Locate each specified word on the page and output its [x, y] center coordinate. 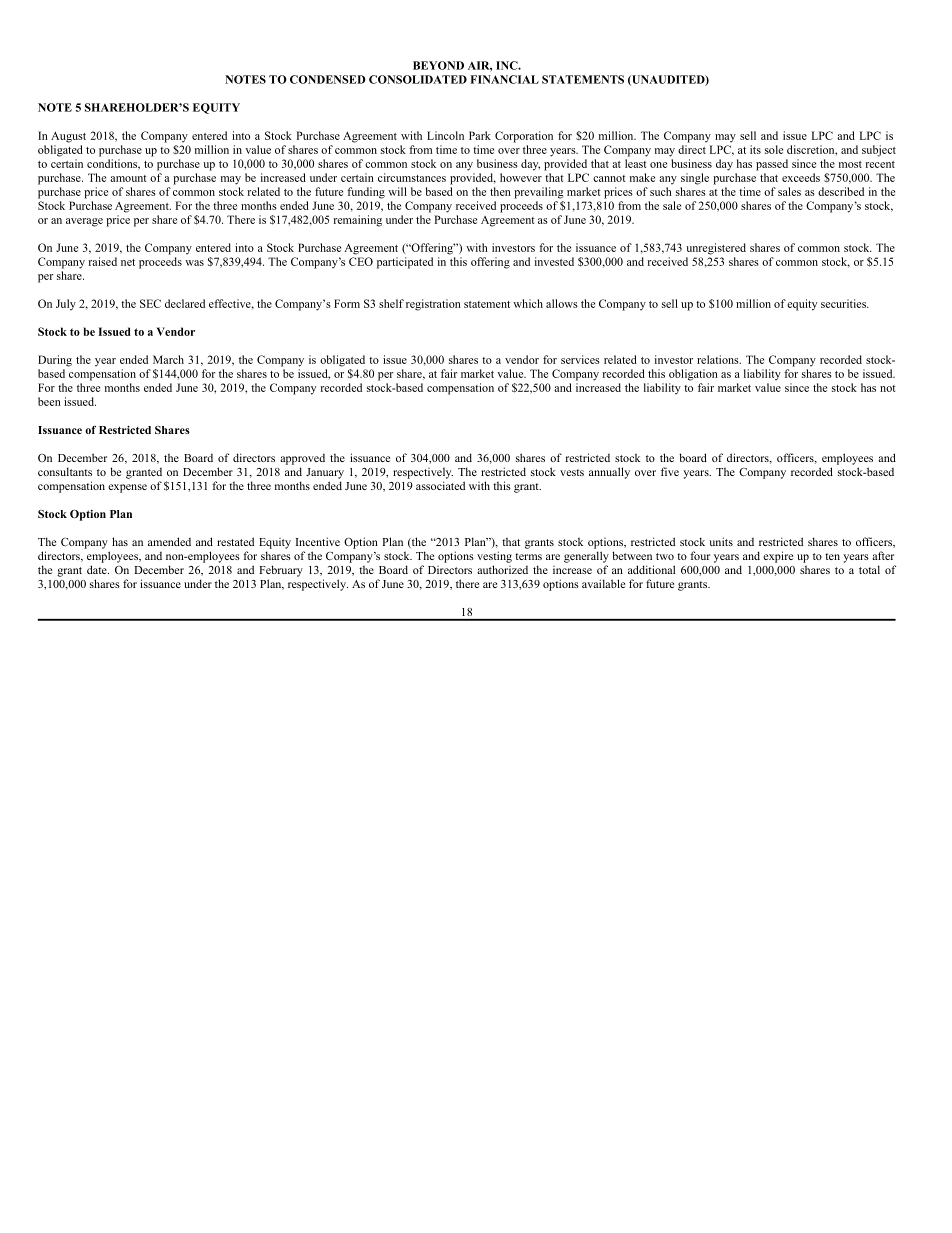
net [128, 262]
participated [405, 263]
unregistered [716, 249]
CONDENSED [328, 79]
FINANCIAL [505, 79]
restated [235, 541]
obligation [693, 375]
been [49, 401]
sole [774, 149]
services [580, 359]
